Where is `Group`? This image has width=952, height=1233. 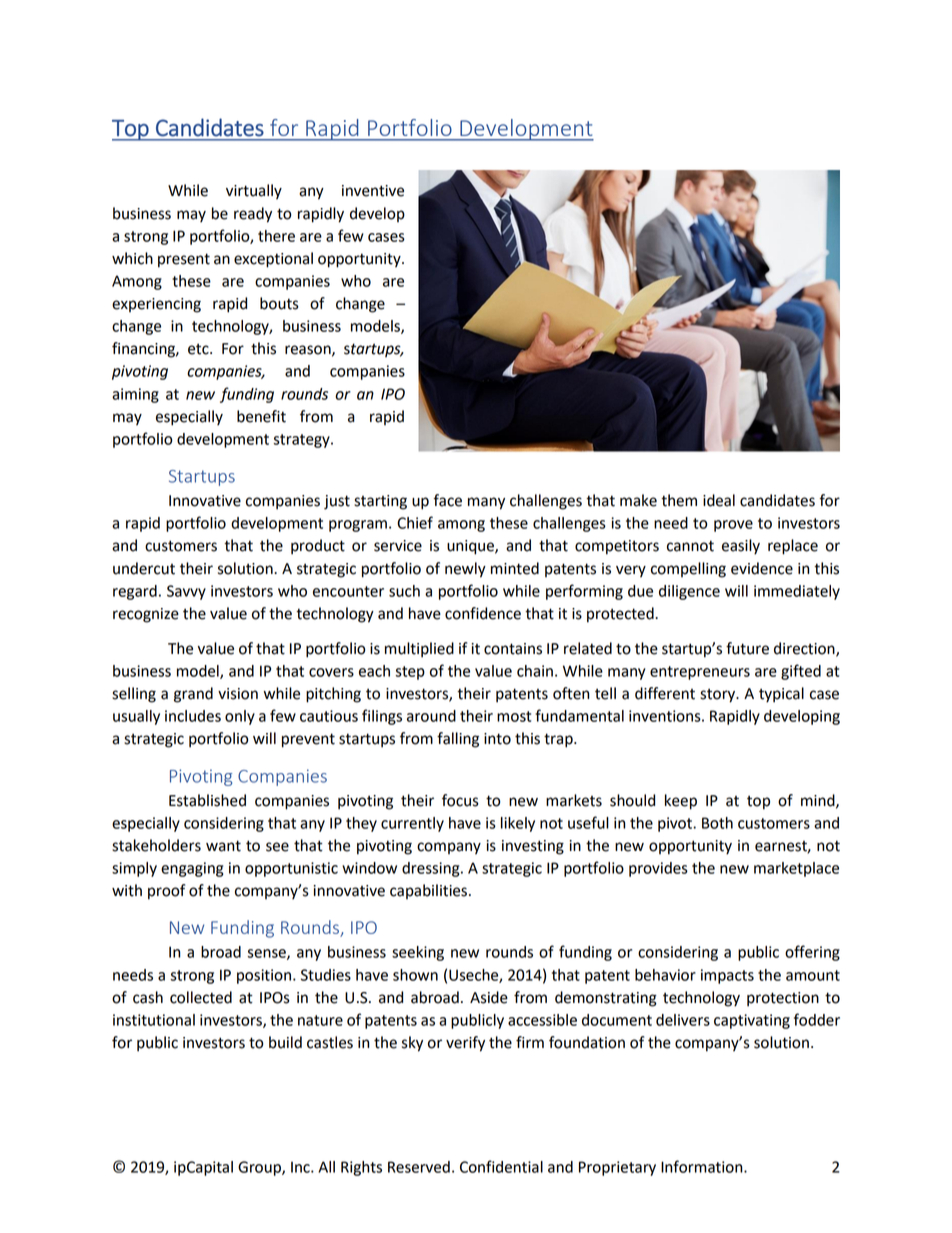 Group is located at coordinates (260, 1168).
